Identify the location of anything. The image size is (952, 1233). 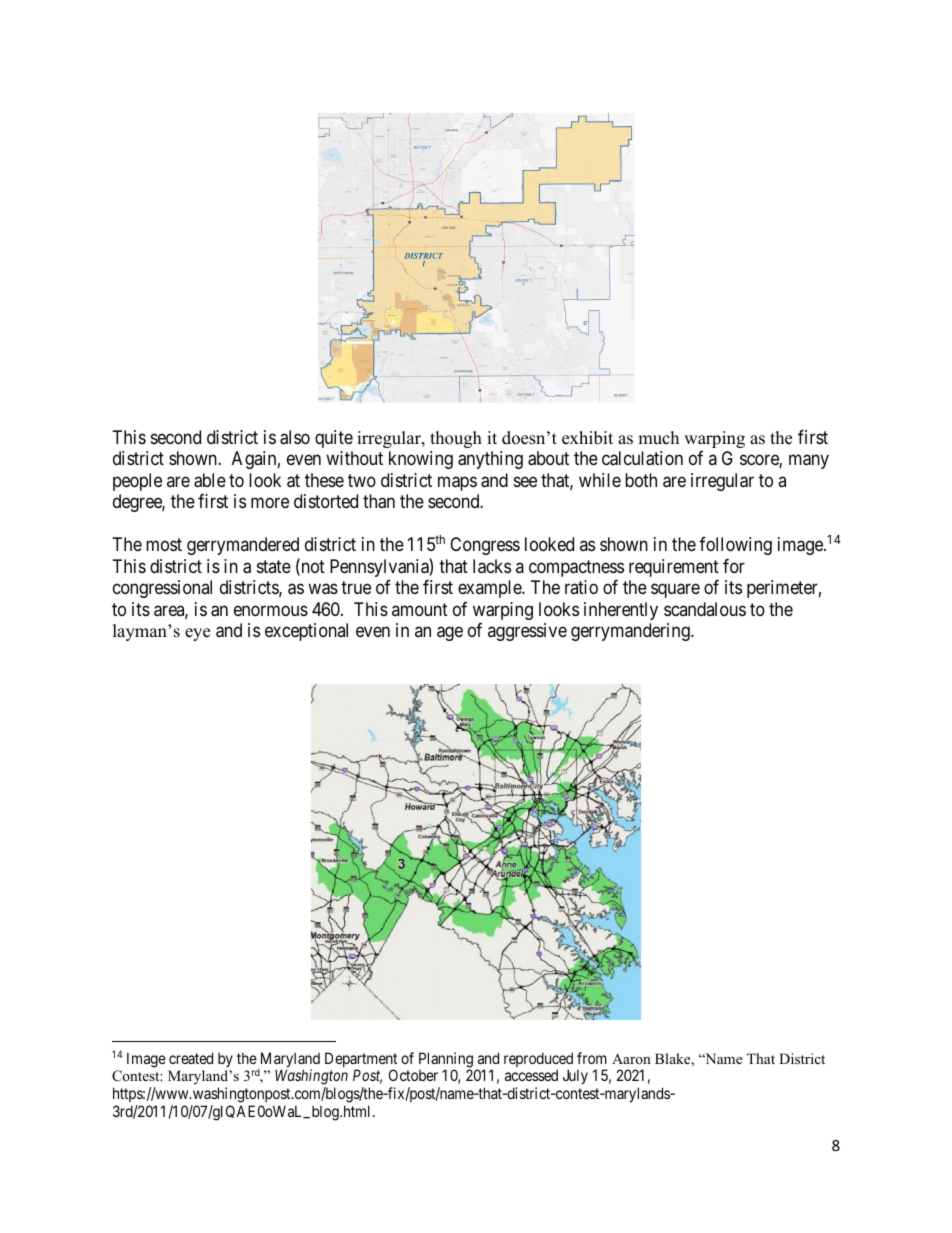
(490, 460).
